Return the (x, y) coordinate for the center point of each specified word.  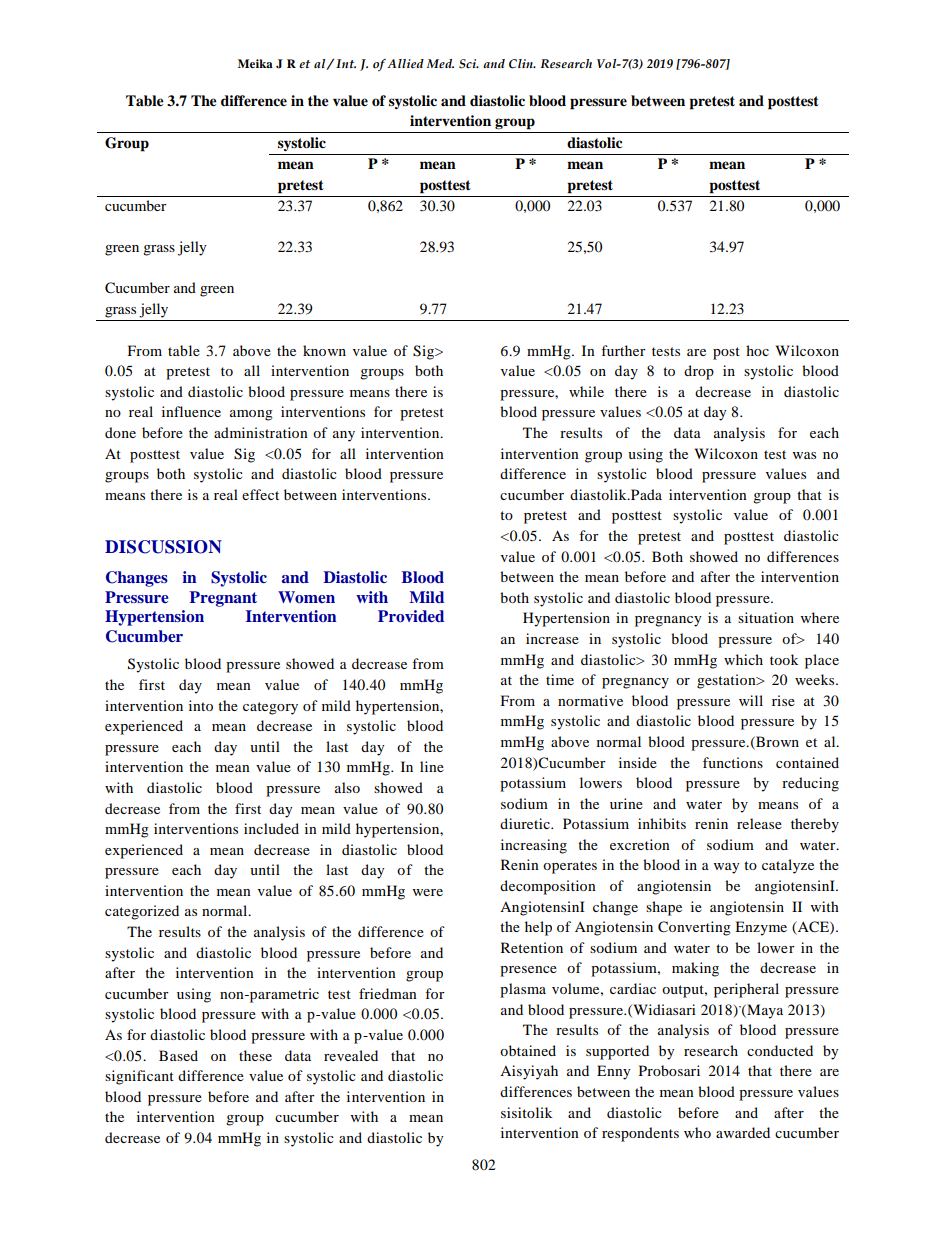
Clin (522, 64)
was (804, 455)
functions (733, 762)
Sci (469, 64)
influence (191, 411)
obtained (528, 1050)
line (432, 766)
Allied (405, 63)
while (586, 391)
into (201, 705)
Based (178, 1055)
